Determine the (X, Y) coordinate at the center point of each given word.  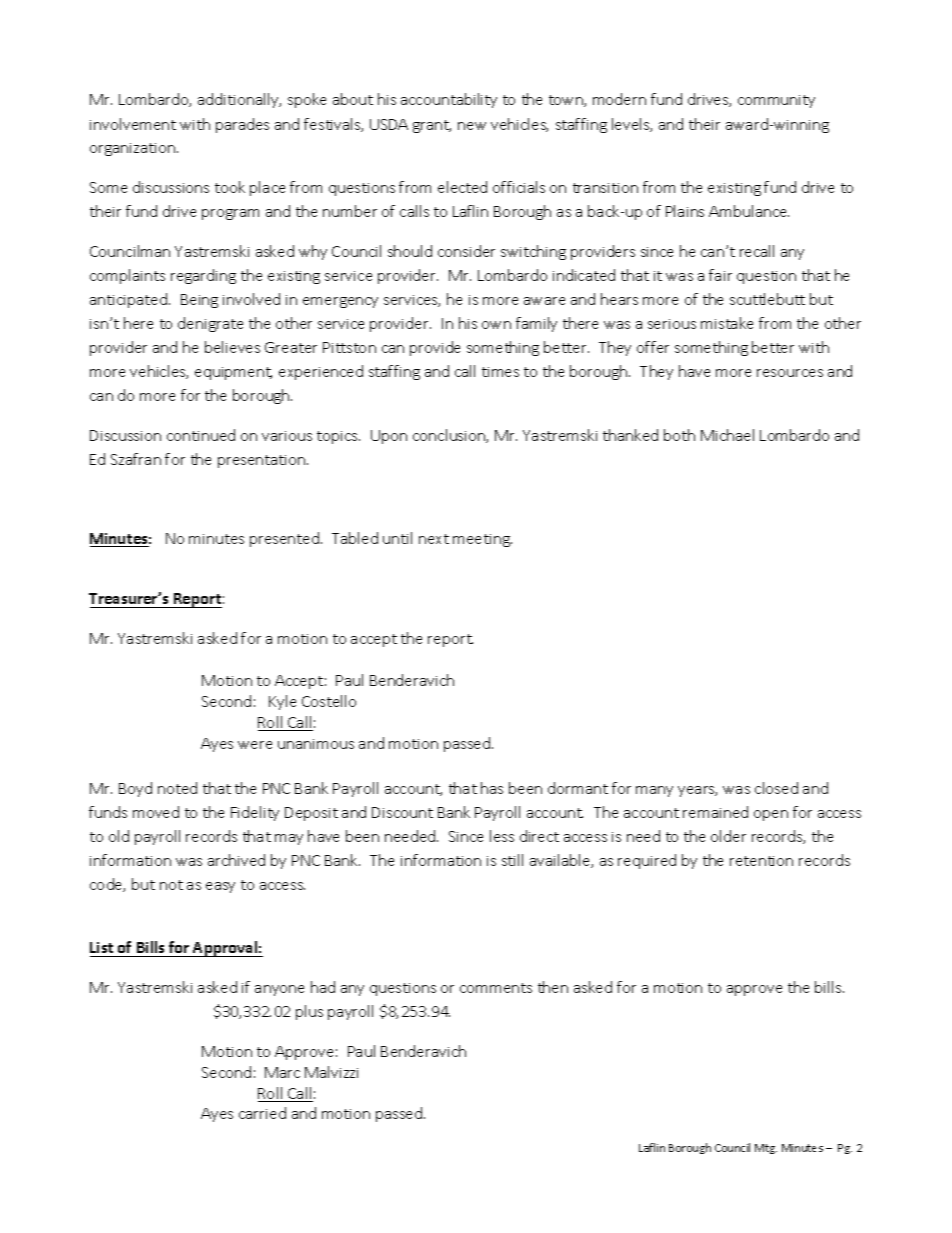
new (472, 126)
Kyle (282, 702)
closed (776, 788)
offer (653, 347)
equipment (233, 373)
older (728, 836)
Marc (282, 1072)
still (512, 860)
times (500, 372)
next (434, 539)
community (776, 101)
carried (262, 1113)
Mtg (766, 1149)
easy (220, 887)
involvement (133, 124)
